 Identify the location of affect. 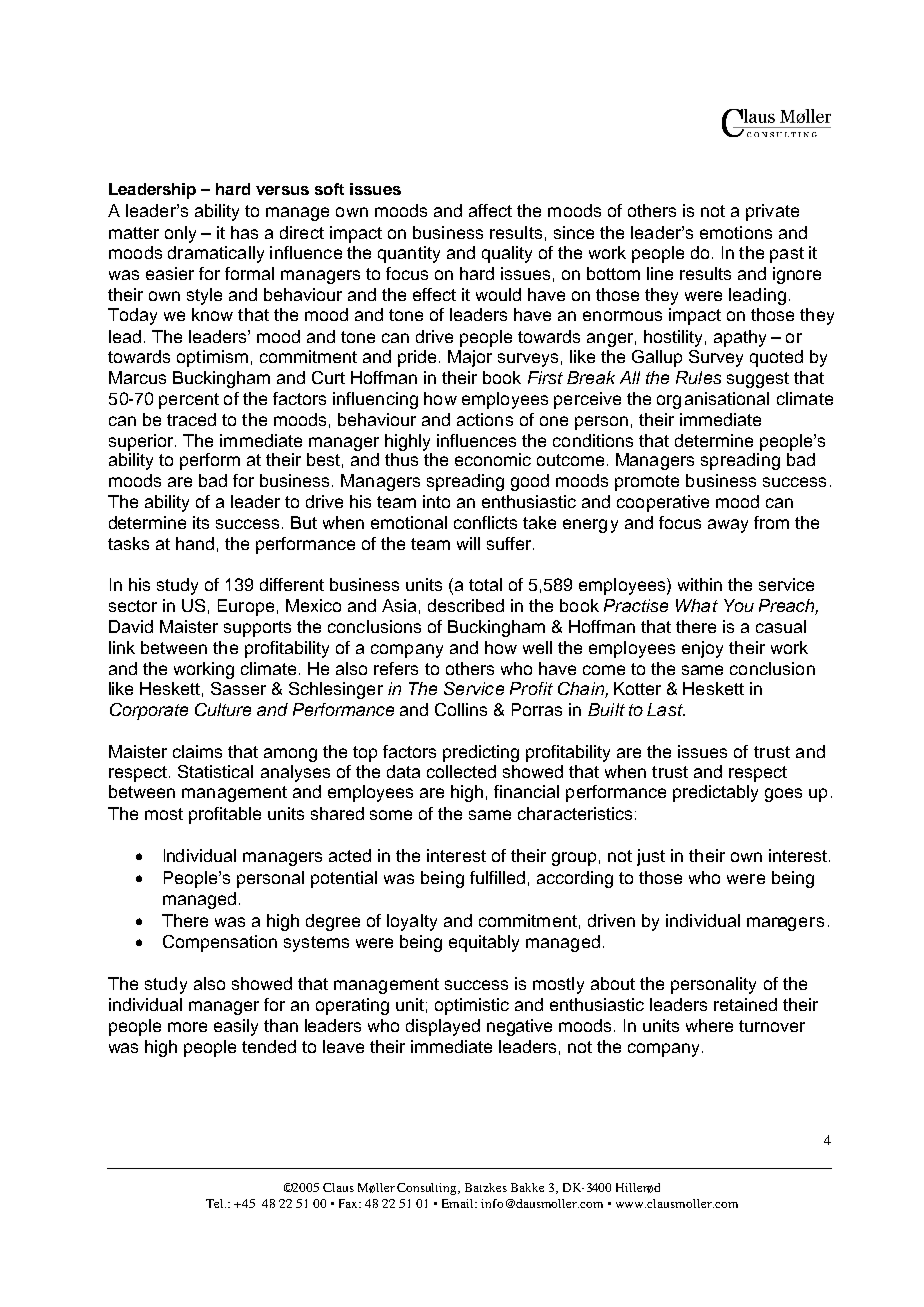
(490, 210).
